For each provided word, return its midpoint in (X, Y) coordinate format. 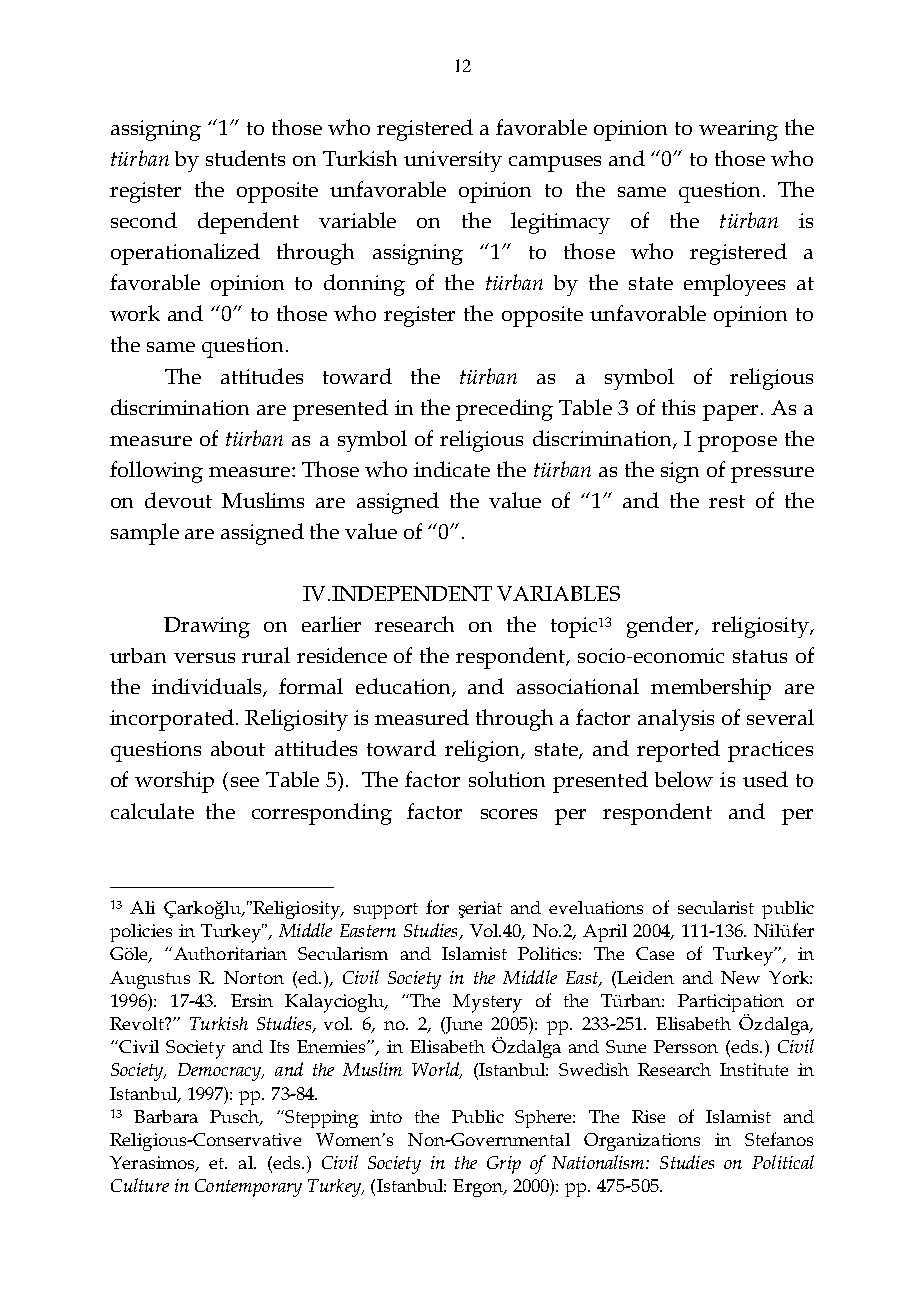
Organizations (642, 1142)
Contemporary (248, 1188)
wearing (738, 130)
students (245, 158)
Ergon (479, 1188)
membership (711, 689)
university (453, 161)
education (404, 687)
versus (204, 658)
